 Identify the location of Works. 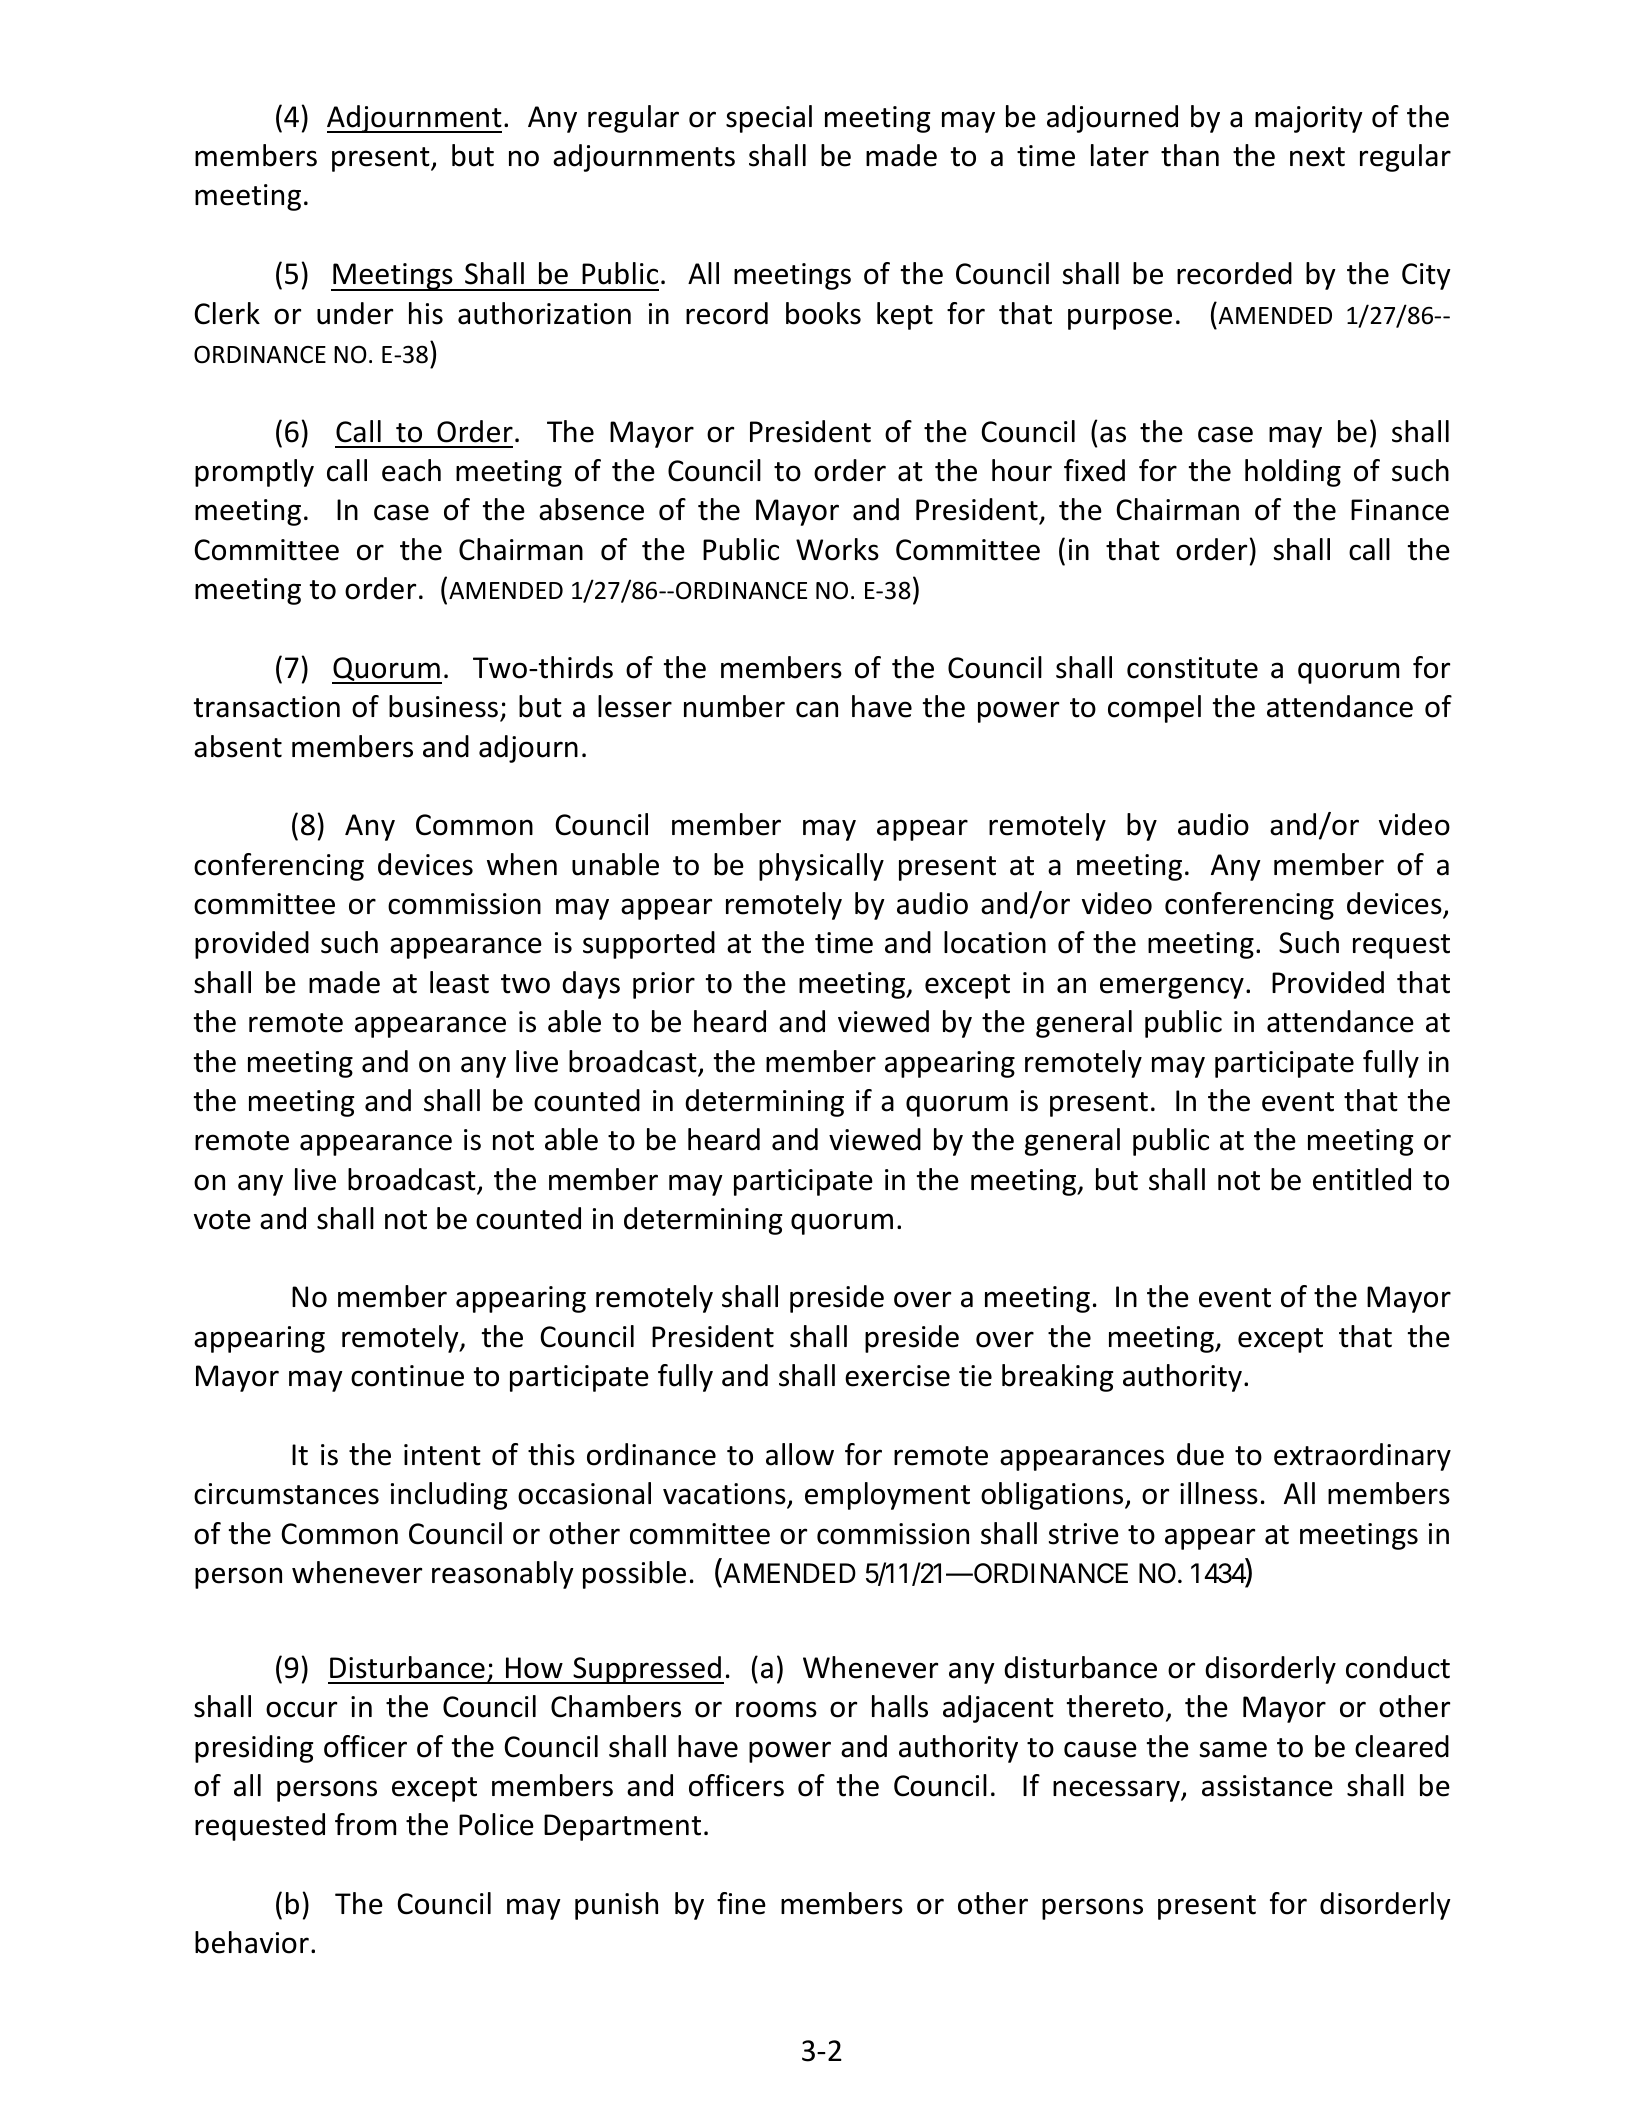
(837, 549).
